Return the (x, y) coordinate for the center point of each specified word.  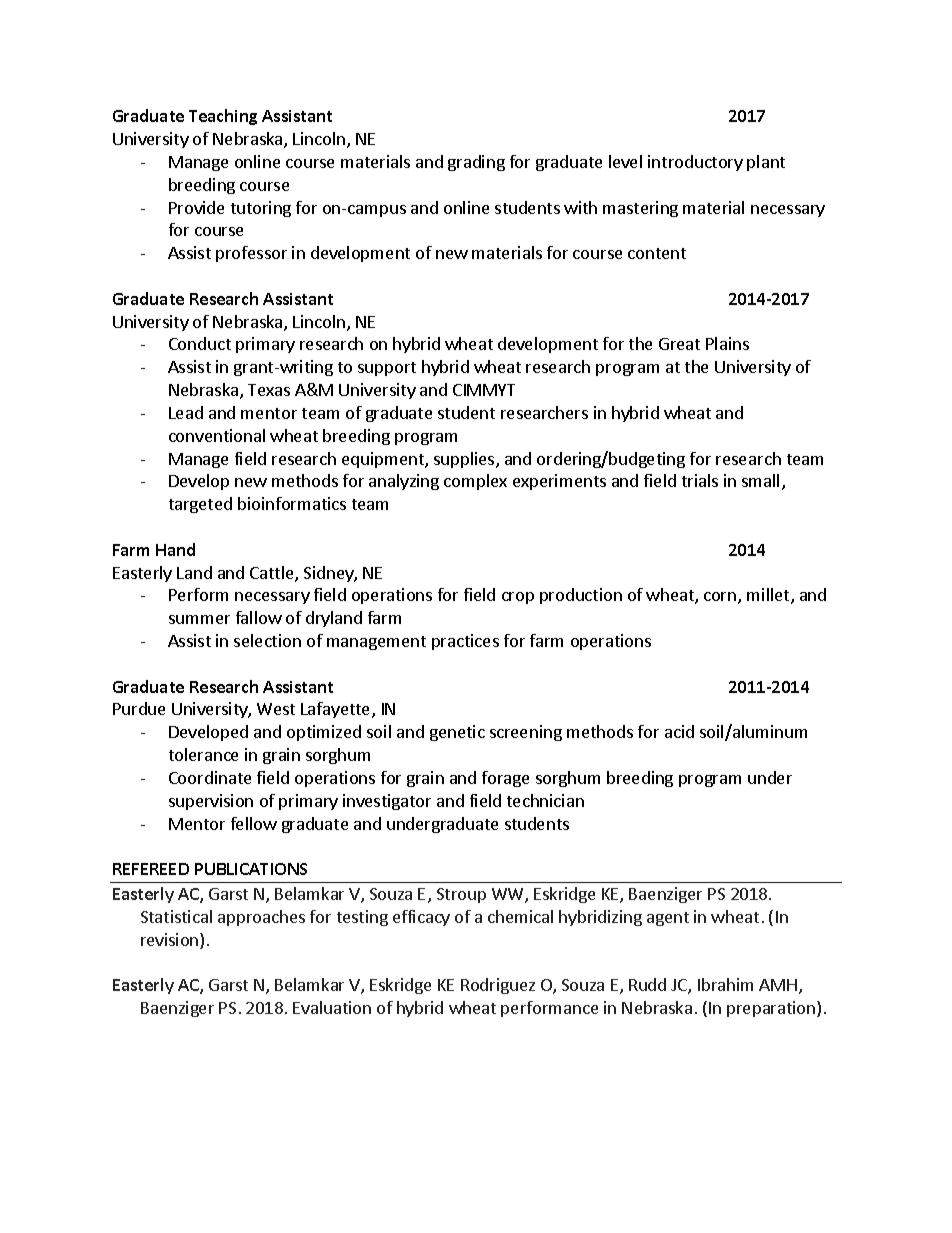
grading (476, 163)
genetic (457, 733)
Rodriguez (498, 986)
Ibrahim (725, 984)
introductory (695, 163)
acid (679, 731)
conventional (217, 435)
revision (171, 941)
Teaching (223, 117)
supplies (465, 460)
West (276, 709)
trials (700, 480)
